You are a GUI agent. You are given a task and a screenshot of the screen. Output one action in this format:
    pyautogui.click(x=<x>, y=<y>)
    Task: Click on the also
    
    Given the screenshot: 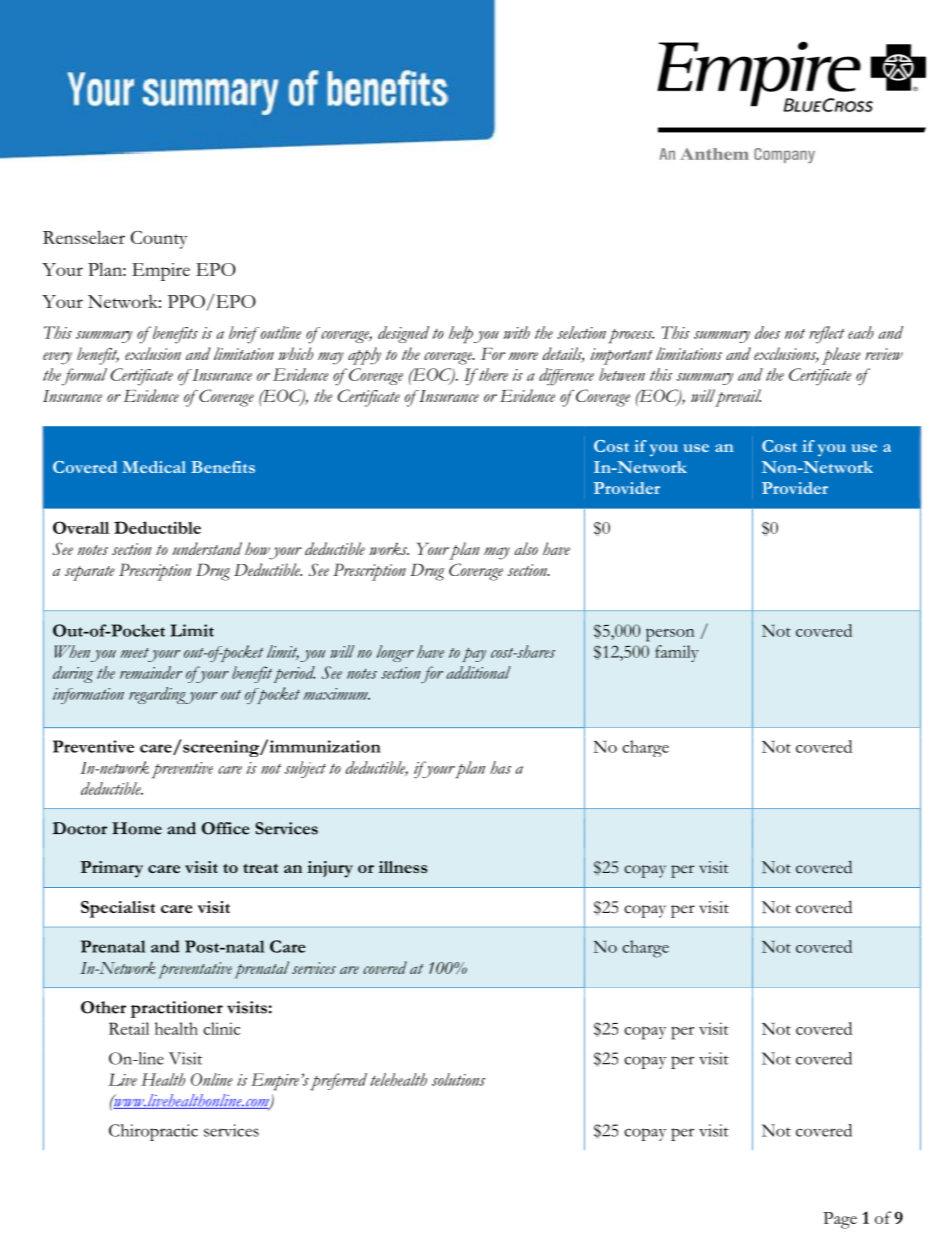 What is the action you would take?
    pyautogui.click(x=526, y=548)
